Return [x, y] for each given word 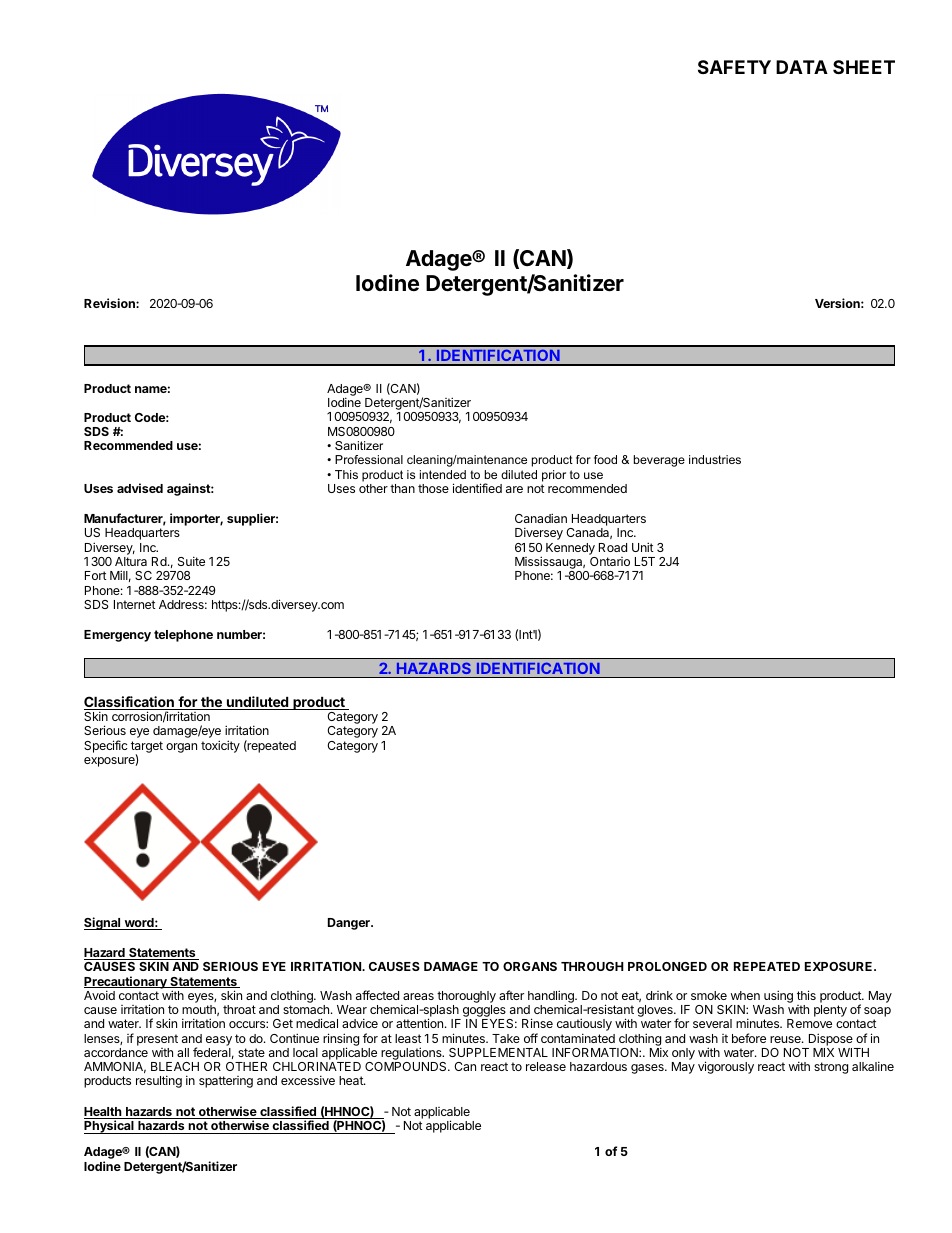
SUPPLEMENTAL [498, 1052]
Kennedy [570, 549]
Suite [191, 561]
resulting [159, 1081]
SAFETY [734, 67]
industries [715, 459]
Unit [643, 547]
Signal [103, 923]
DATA [802, 67]
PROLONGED [667, 966]
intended [443, 474]
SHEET [864, 67]
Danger [350, 924]
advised [140, 488]
